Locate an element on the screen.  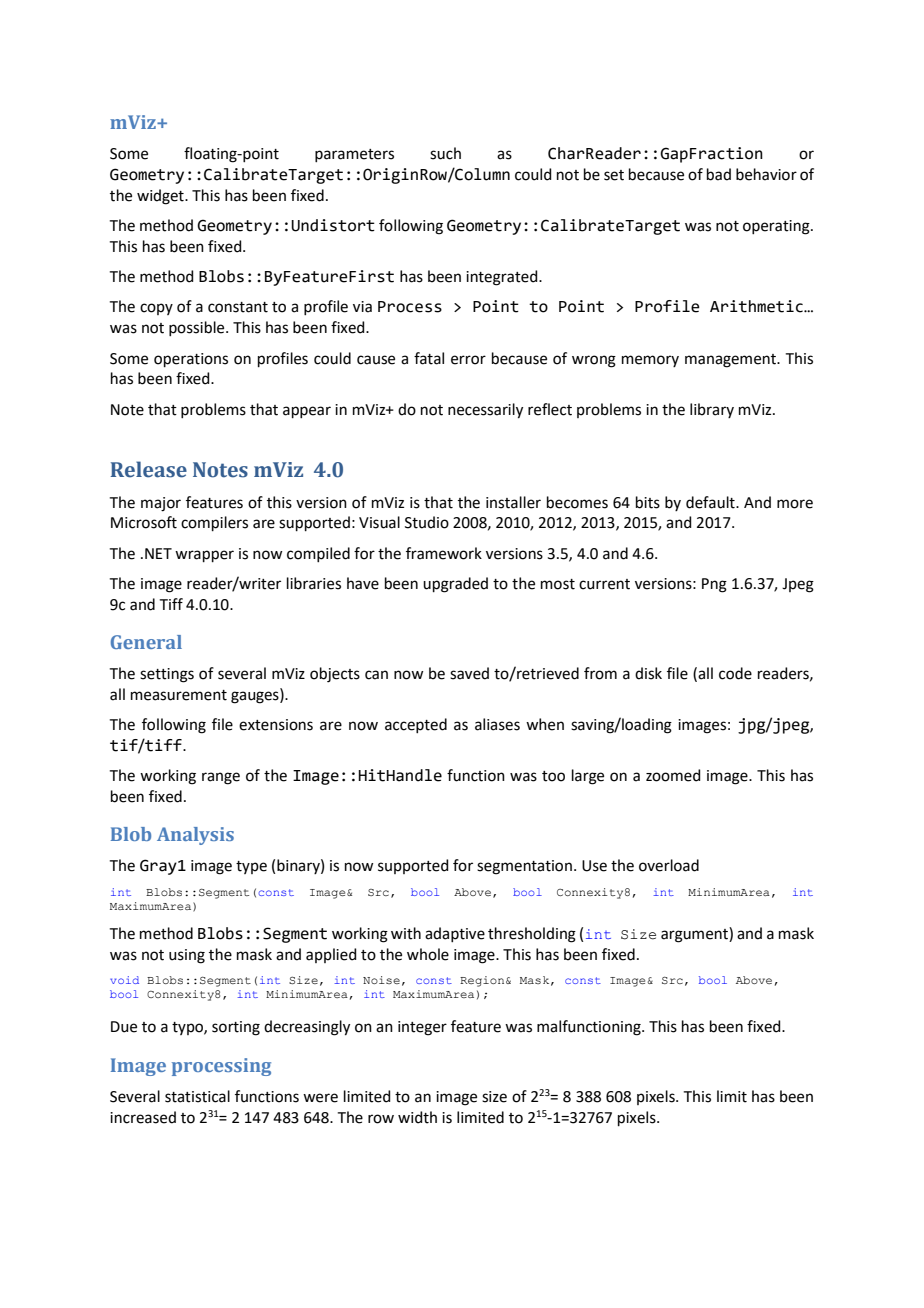
such is located at coordinates (445, 153).
